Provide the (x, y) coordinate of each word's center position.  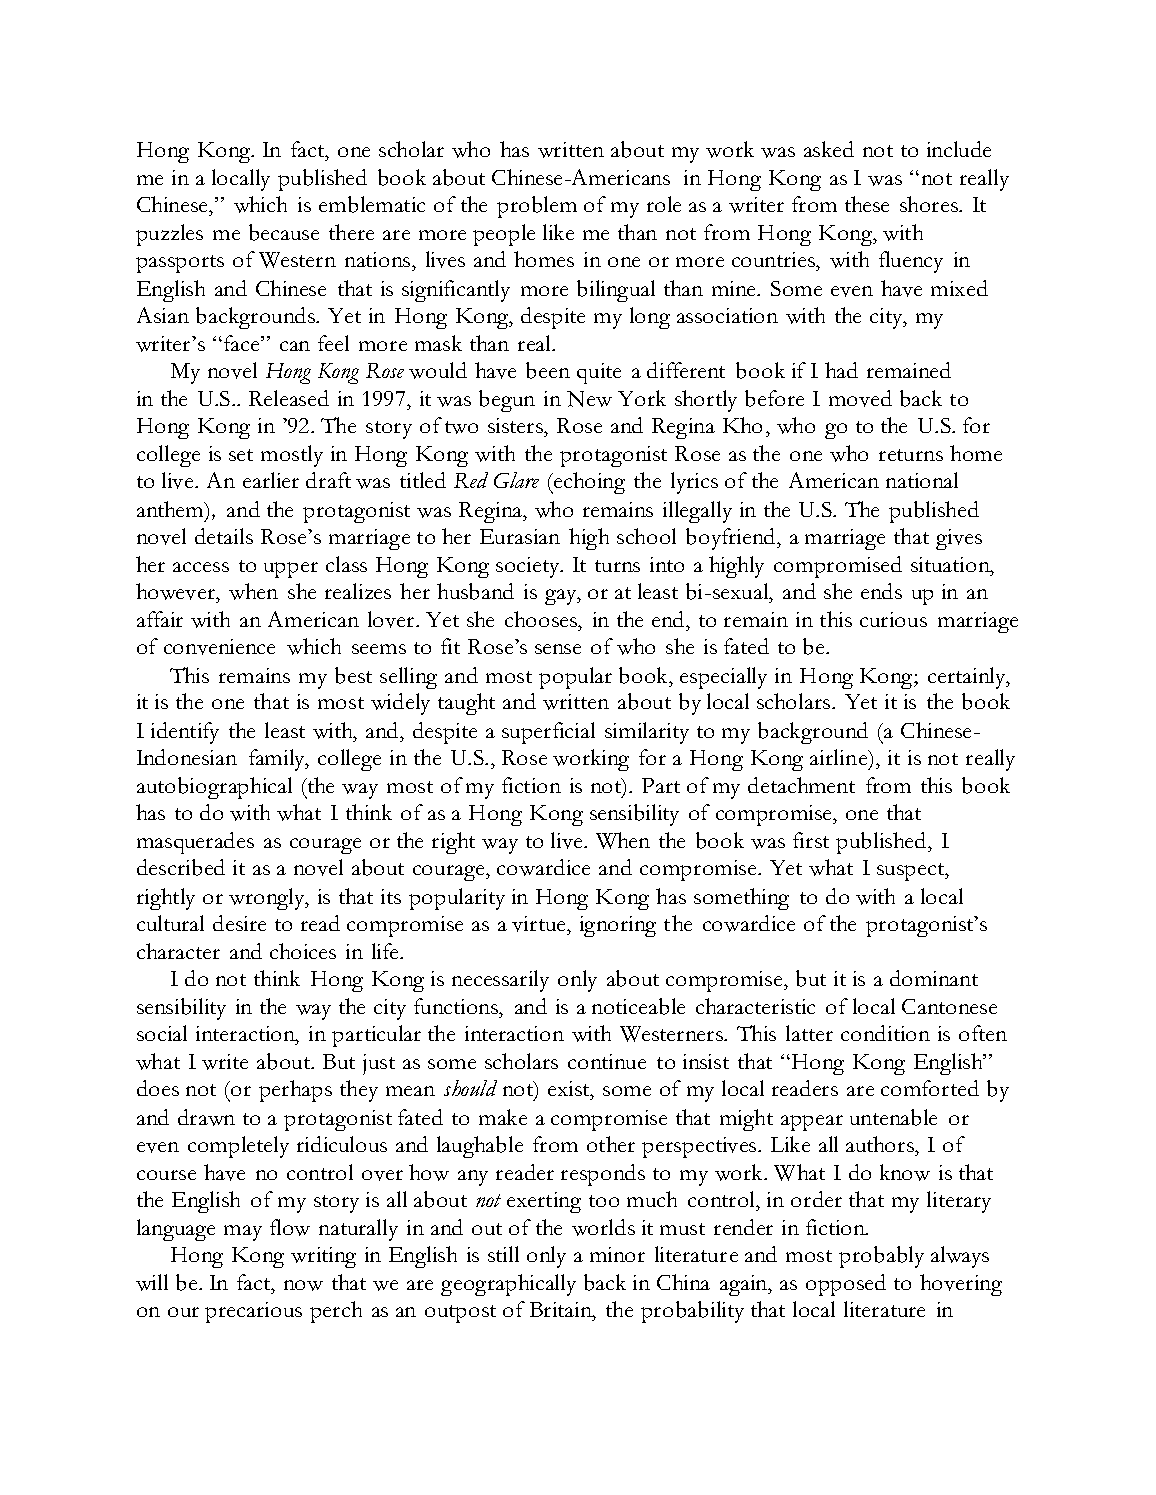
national (922, 480)
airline (840, 757)
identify (185, 733)
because (284, 232)
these (867, 204)
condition (885, 1033)
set (241, 455)
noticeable (638, 1006)
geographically (508, 1285)
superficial (548, 733)
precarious (253, 1312)
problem (537, 207)
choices (303, 951)
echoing (588, 483)
